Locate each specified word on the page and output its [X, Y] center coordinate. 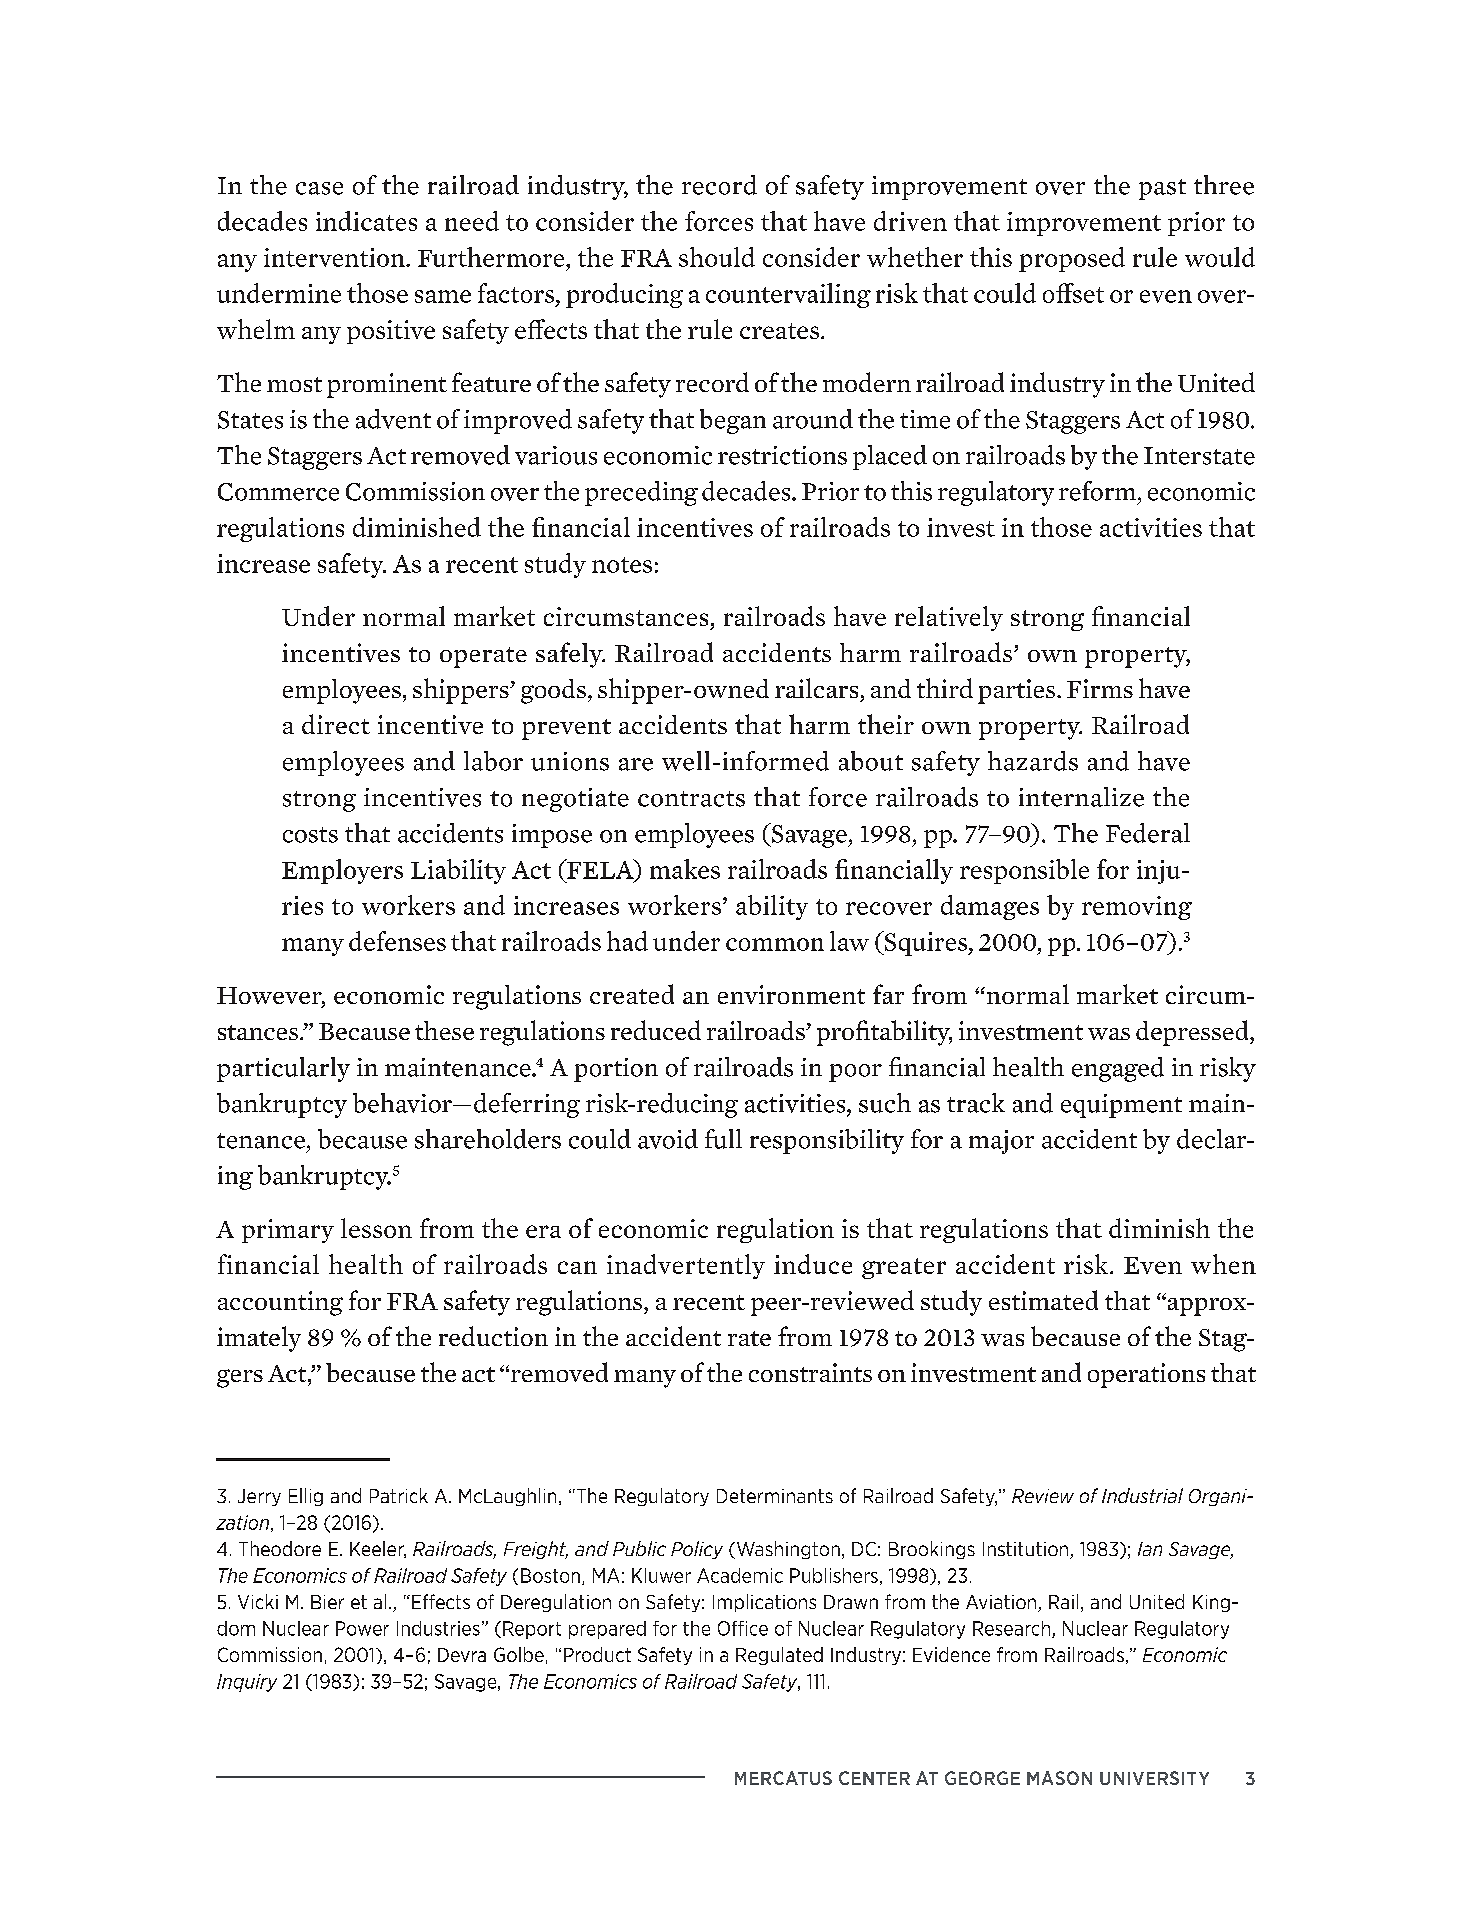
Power [362, 1628]
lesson [376, 1228]
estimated [1043, 1300]
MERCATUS [783, 1778]
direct [336, 724]
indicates [366, 221]
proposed [1072, 259]
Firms [1100, 688]
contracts [691, 799]
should [717, 257]
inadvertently [686, 1266]
